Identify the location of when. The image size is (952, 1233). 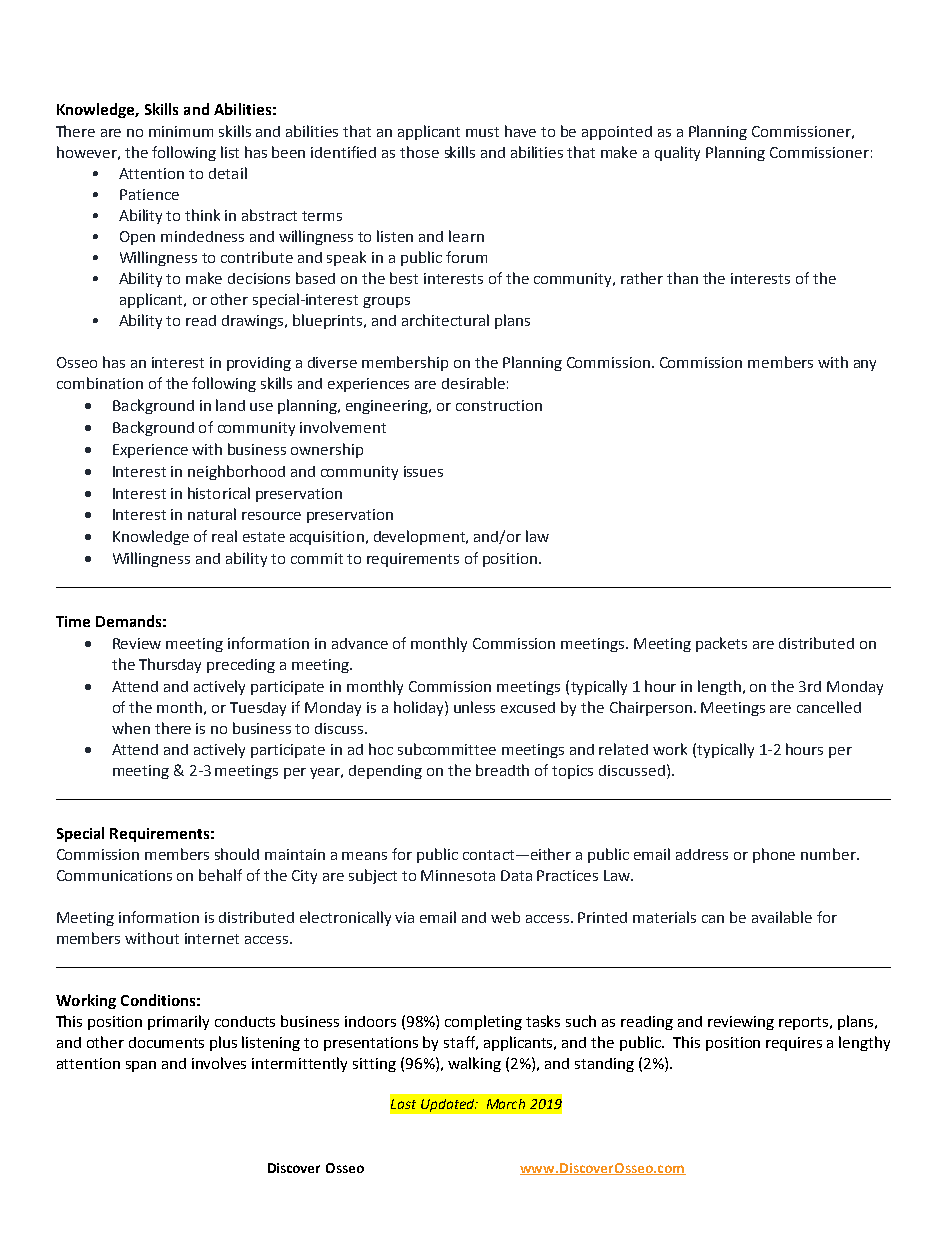
(131, 728).
